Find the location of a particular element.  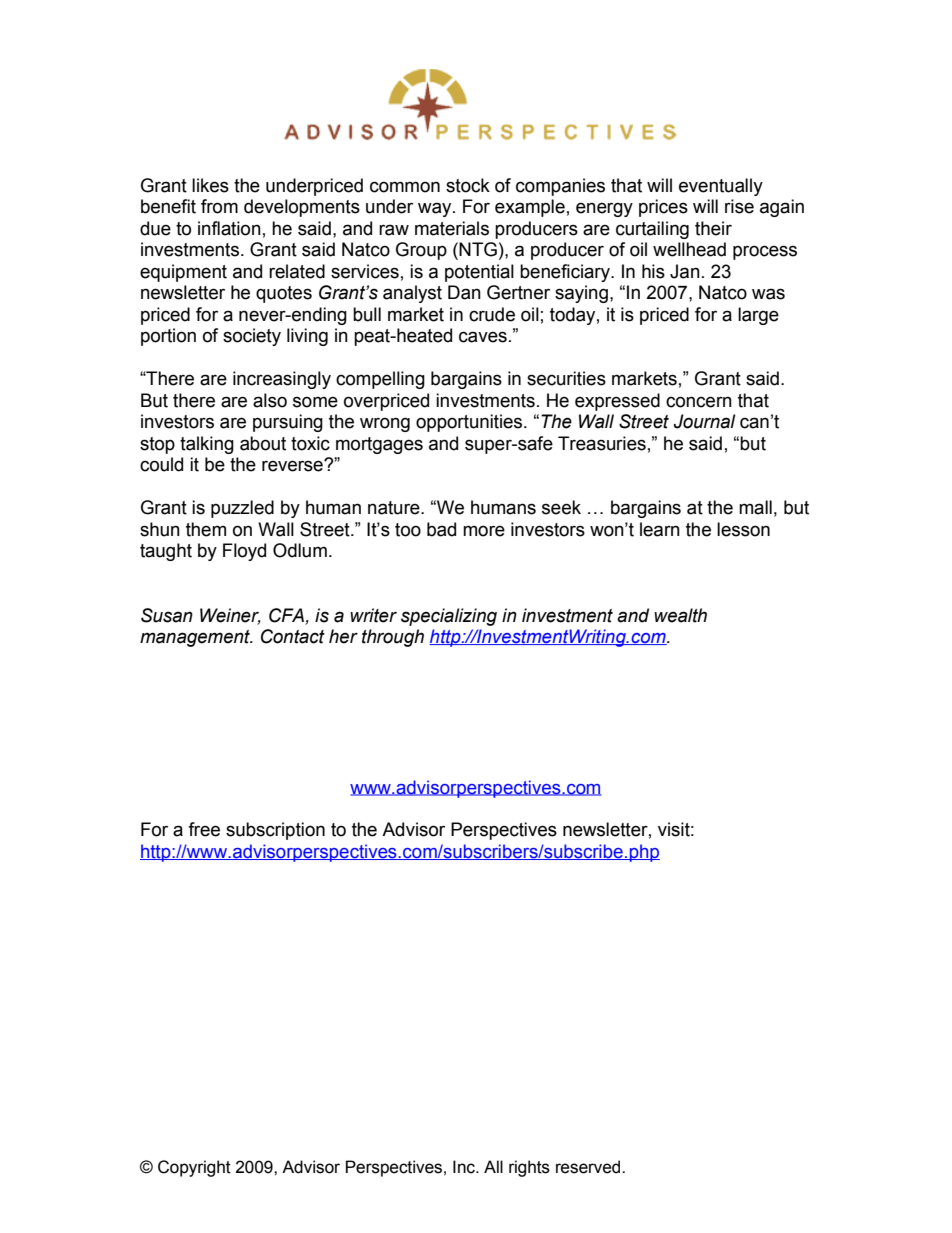

subscription is located at coordinates (275, 831).
